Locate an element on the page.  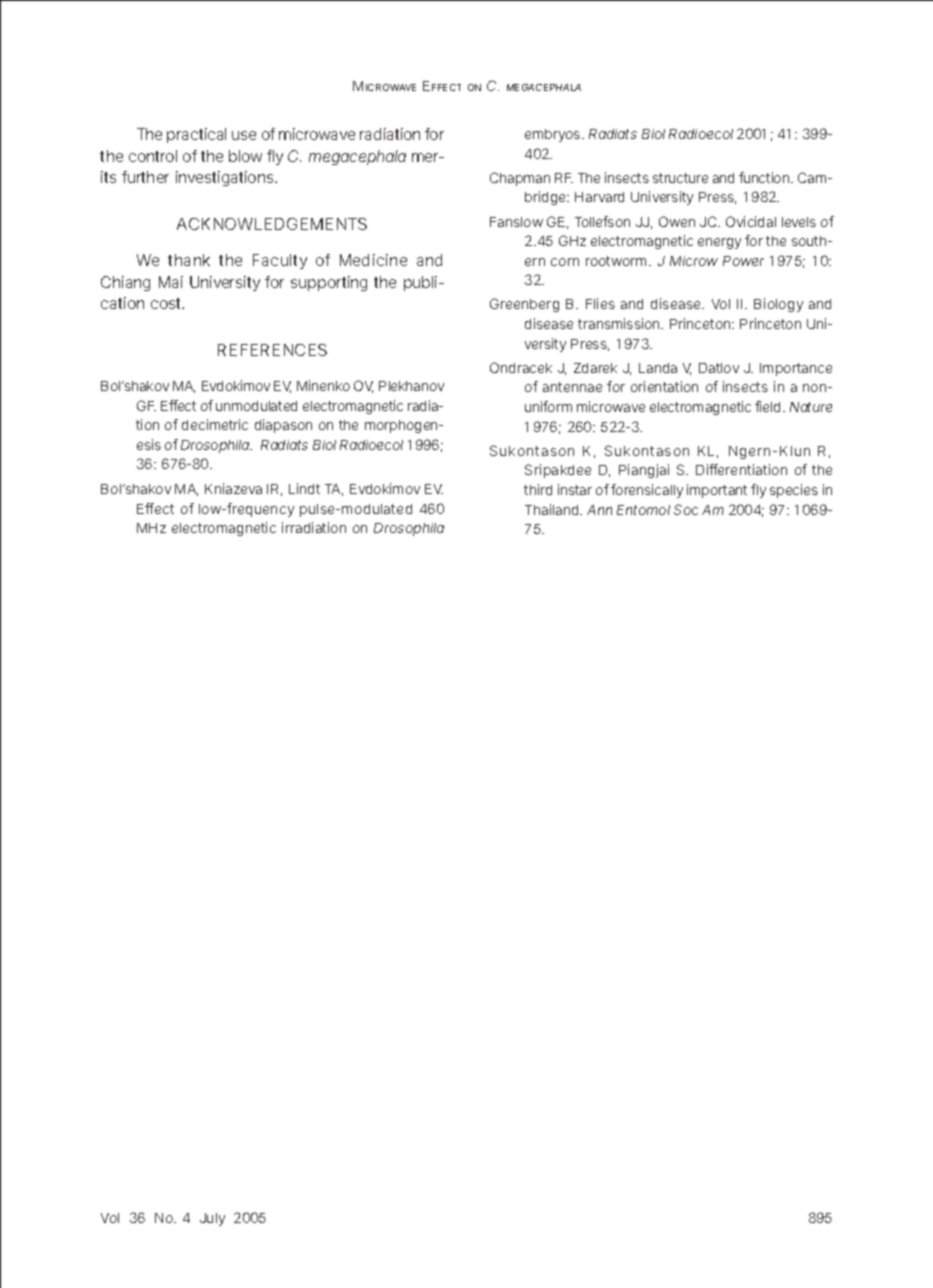
Chapman is located at coordinates (520, 179).
